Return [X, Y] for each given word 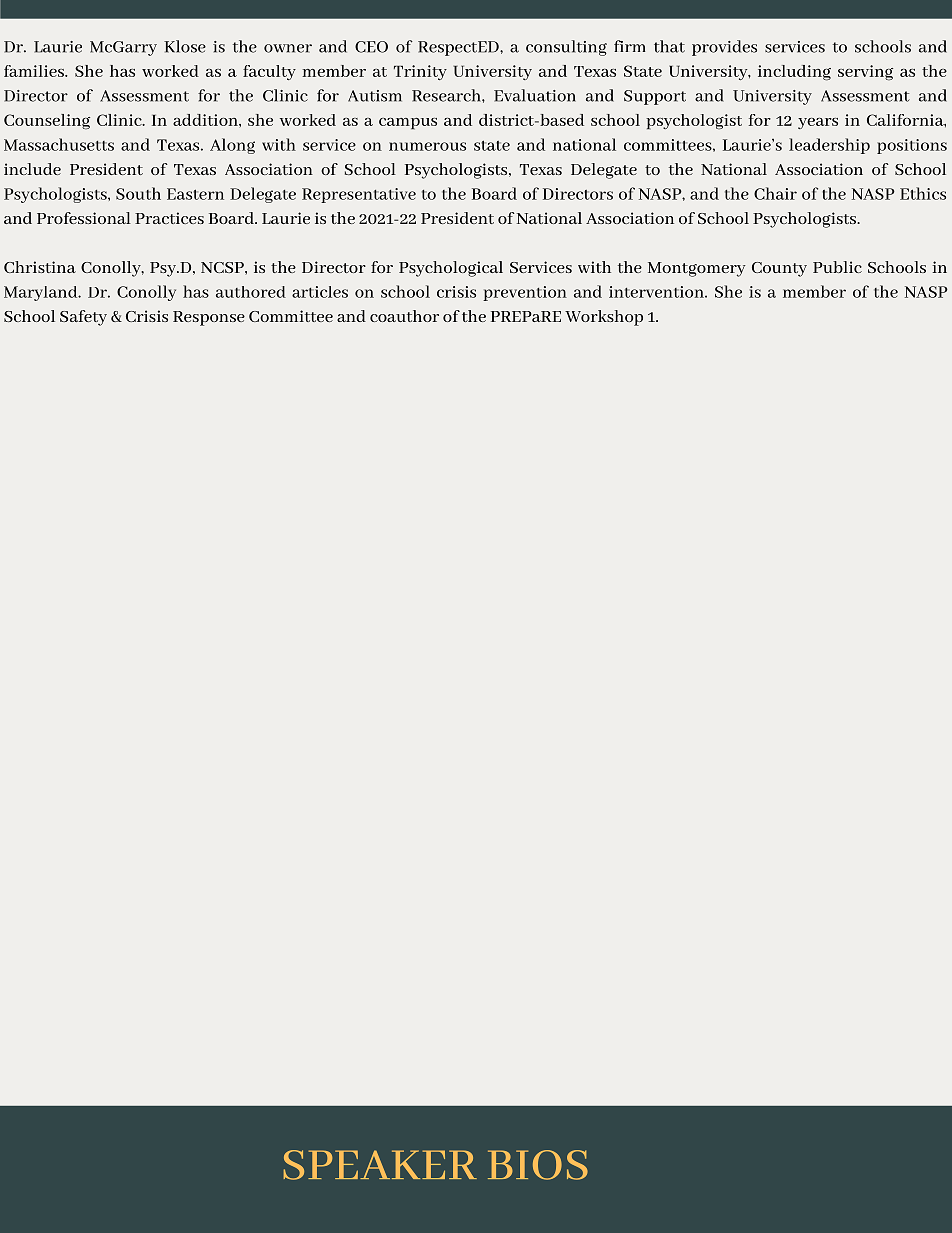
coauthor [404, 316]
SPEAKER [380, 1165]
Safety [83, 318]
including [794, 73]
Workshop [604, 318]
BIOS [538, 1165]
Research [447, 95]
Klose [185, 46]
